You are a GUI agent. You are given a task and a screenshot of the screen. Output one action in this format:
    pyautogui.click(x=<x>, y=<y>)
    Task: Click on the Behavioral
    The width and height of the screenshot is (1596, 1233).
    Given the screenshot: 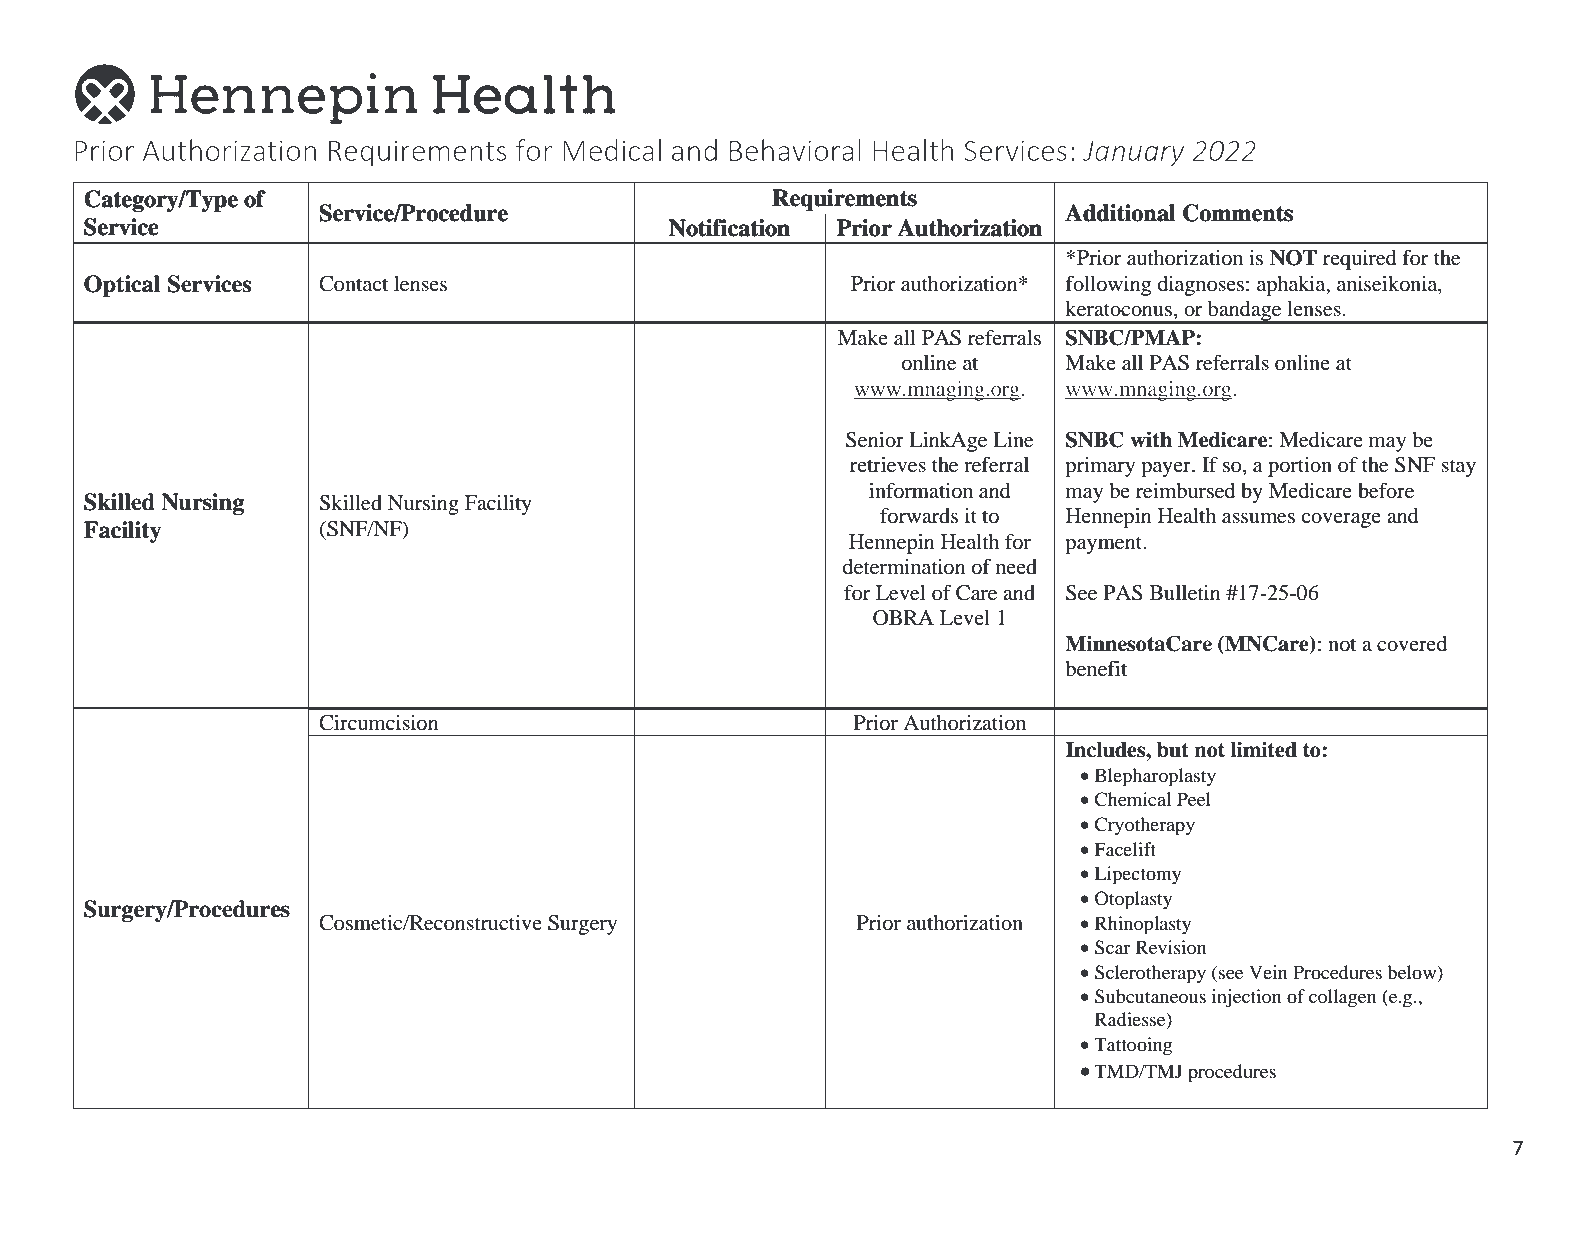 What is the action you would take?
    pyautogui.click(x=795, y=150)
